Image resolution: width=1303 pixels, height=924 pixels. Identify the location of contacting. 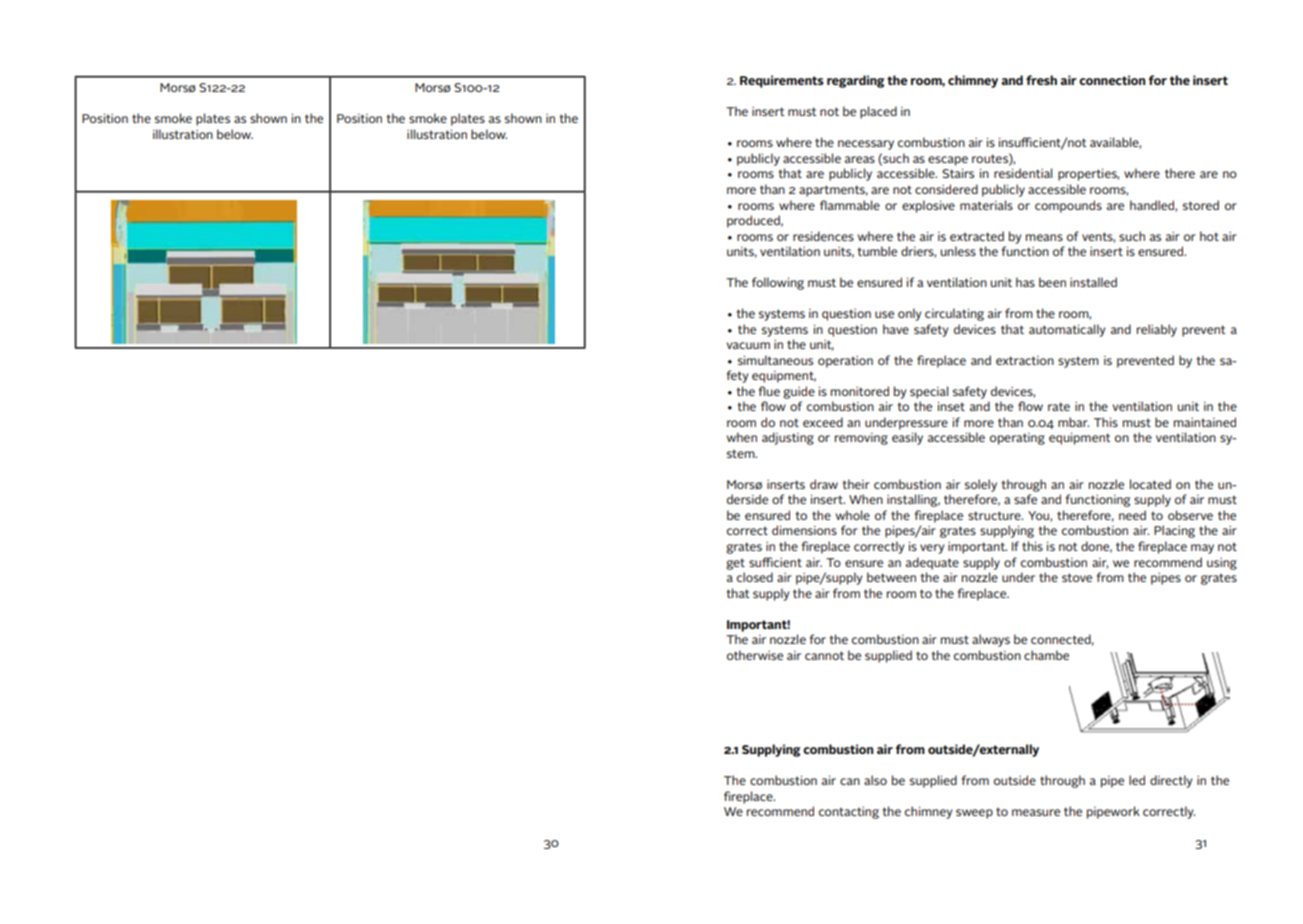
(849, 813).
